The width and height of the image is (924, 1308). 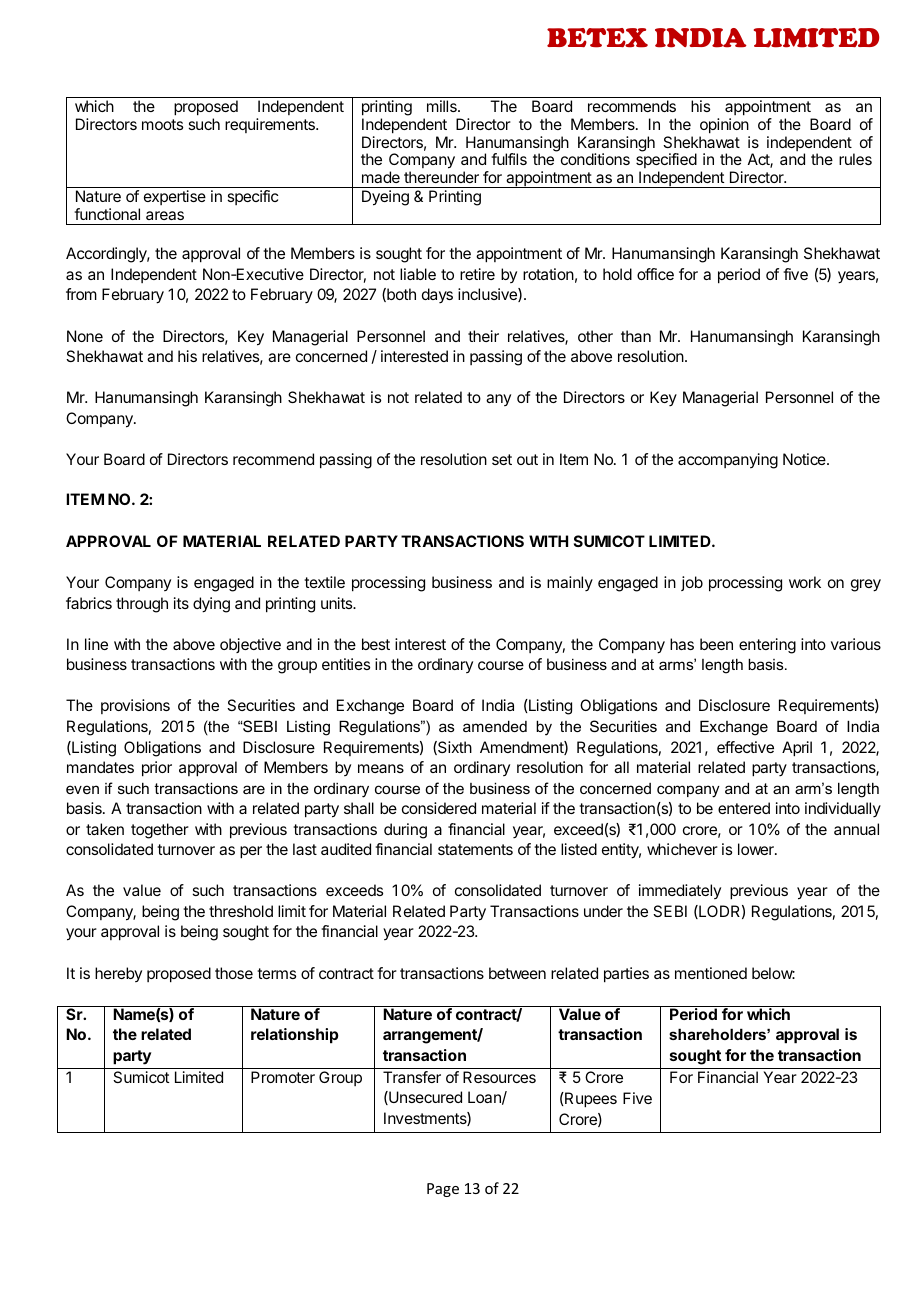 I want to click on their, so click(x=483, y=336).
